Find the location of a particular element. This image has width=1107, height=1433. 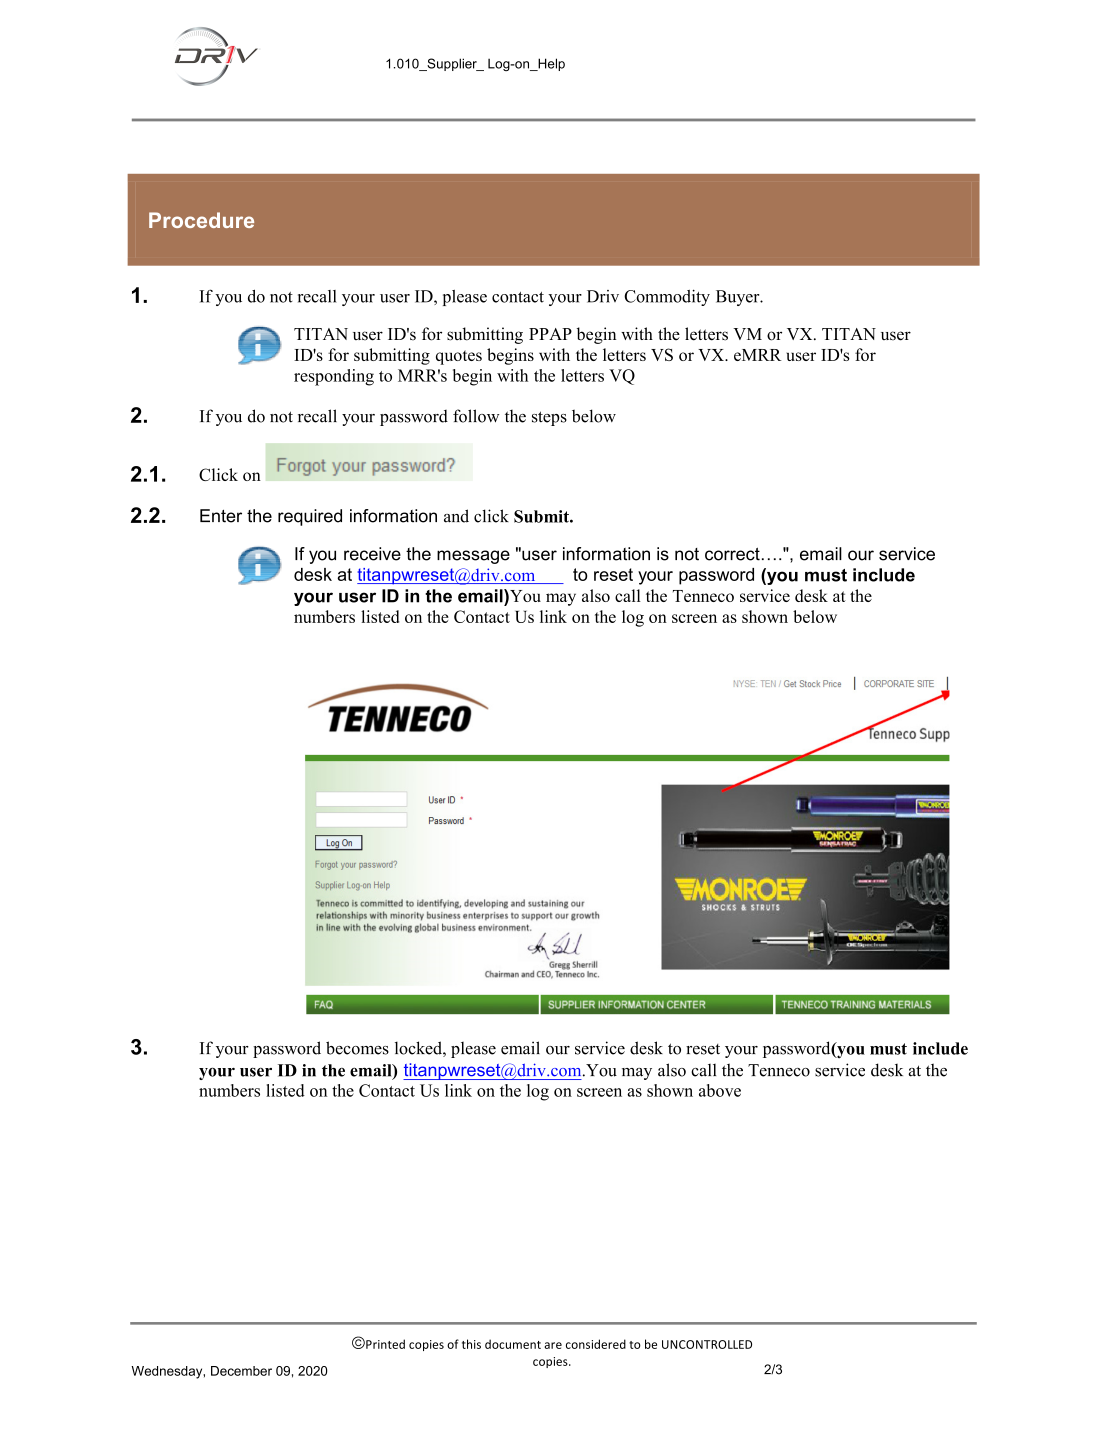

receive is located at coordinates (372, 554).
